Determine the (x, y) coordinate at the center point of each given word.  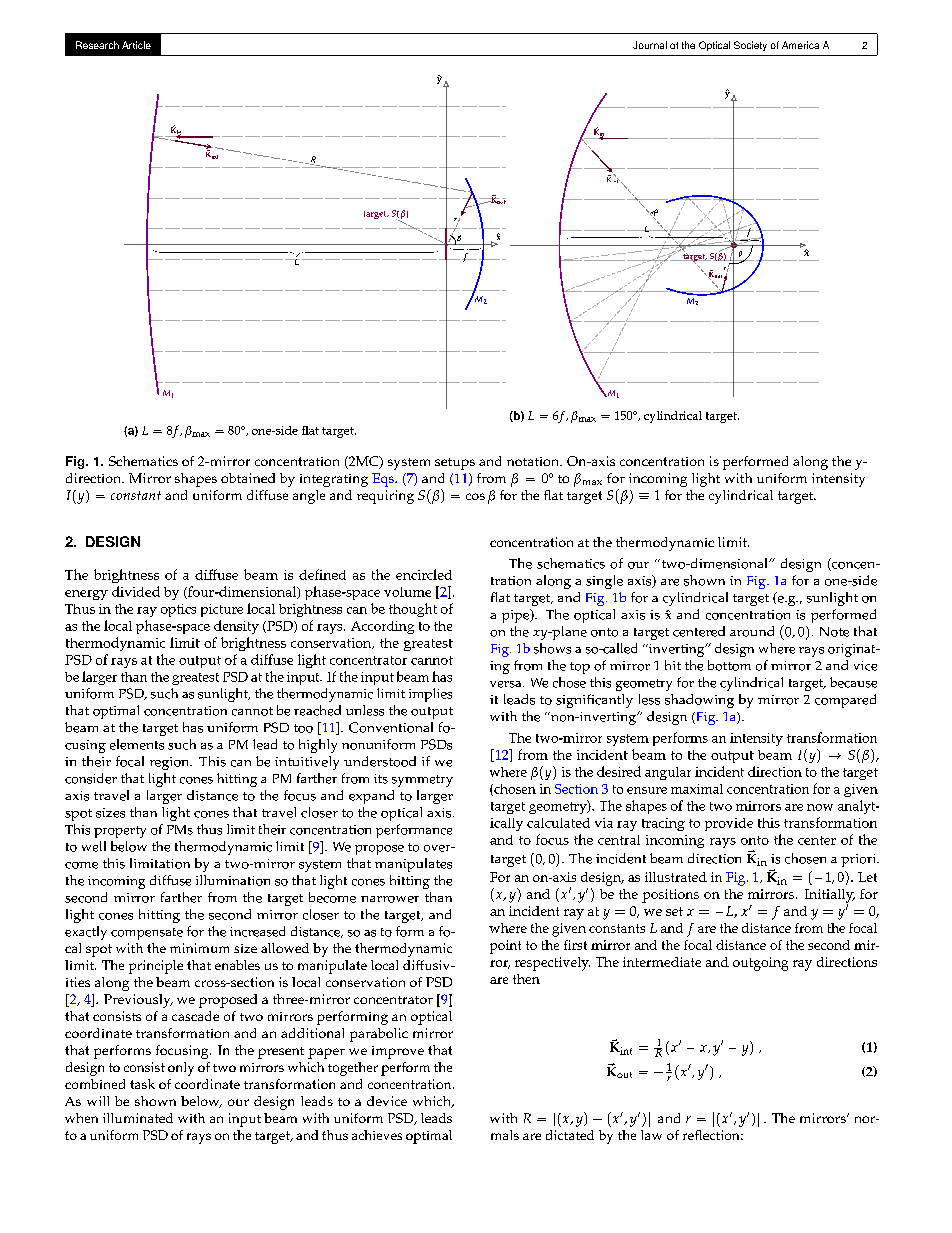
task (142, 1084)
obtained (248, 478)
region (171, 763)
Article (136, 45)
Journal (650, 45)
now (820, 807)
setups (455, 464)
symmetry (422, 781)
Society (750, 46)
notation (534, 461)
